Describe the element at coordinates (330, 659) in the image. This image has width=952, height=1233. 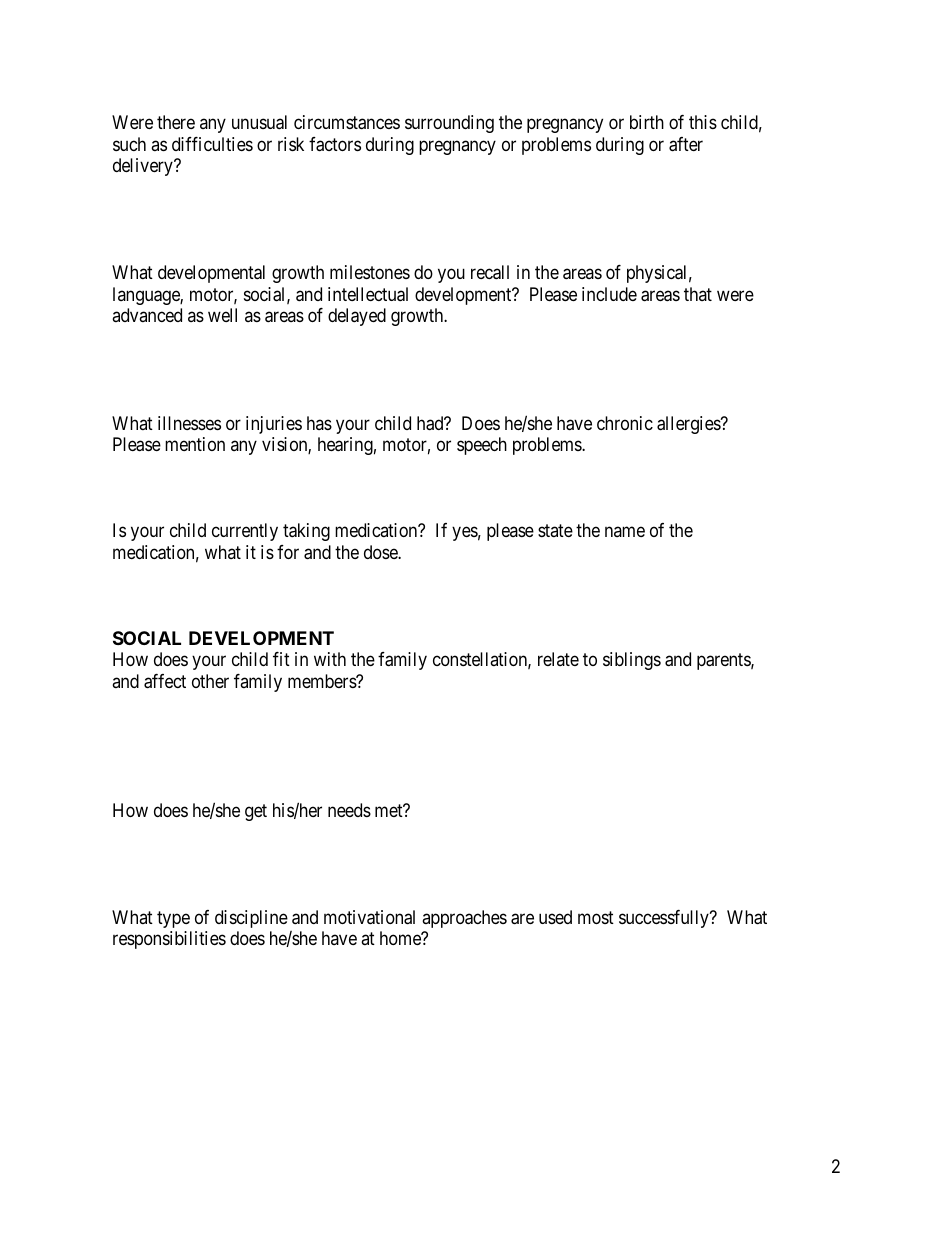
I see `with` at that location.
